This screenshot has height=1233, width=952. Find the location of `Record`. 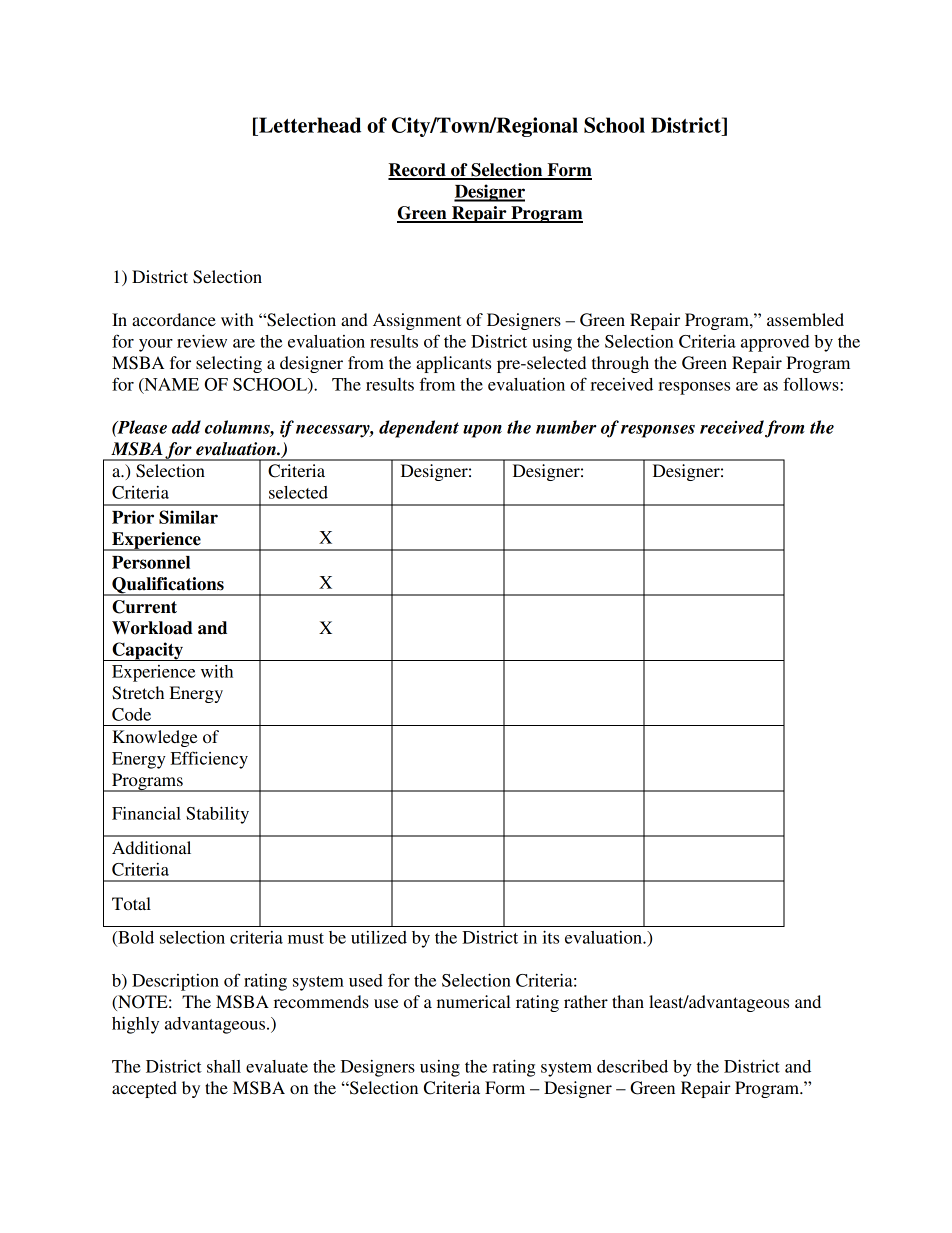

Record is located at coordinates (418, 171).
